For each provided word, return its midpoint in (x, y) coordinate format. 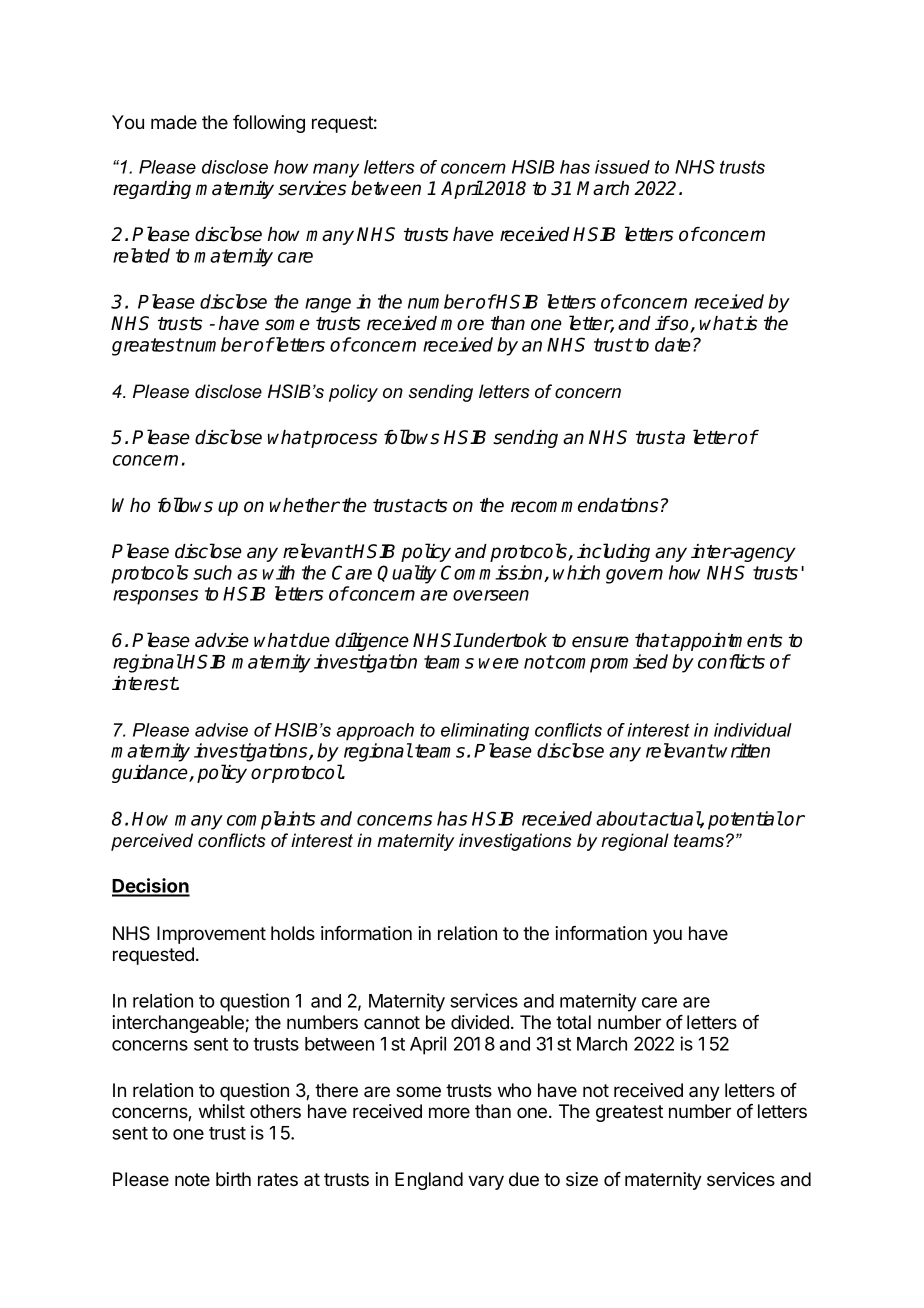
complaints (271, 820)
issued (622, 167)
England (429, 1181)
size (582, 1179)
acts (430, 506)
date (673, 344)
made (174, 122)
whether (305, 505)
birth (233, 1179)
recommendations (585, 505)
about (621, 818)
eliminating (485, 732)
